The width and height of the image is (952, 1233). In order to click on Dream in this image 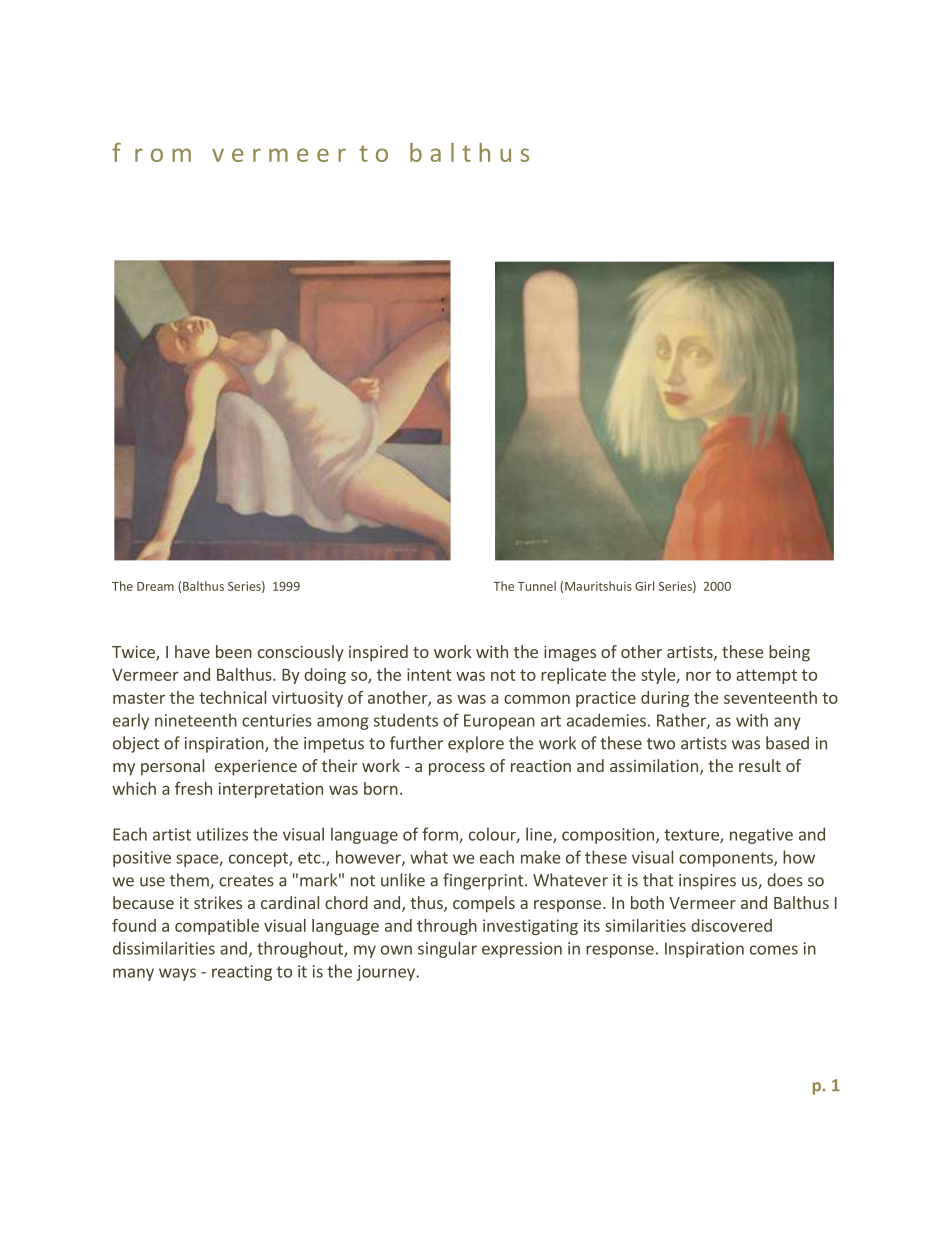, I will do `click(155, 586)`.
